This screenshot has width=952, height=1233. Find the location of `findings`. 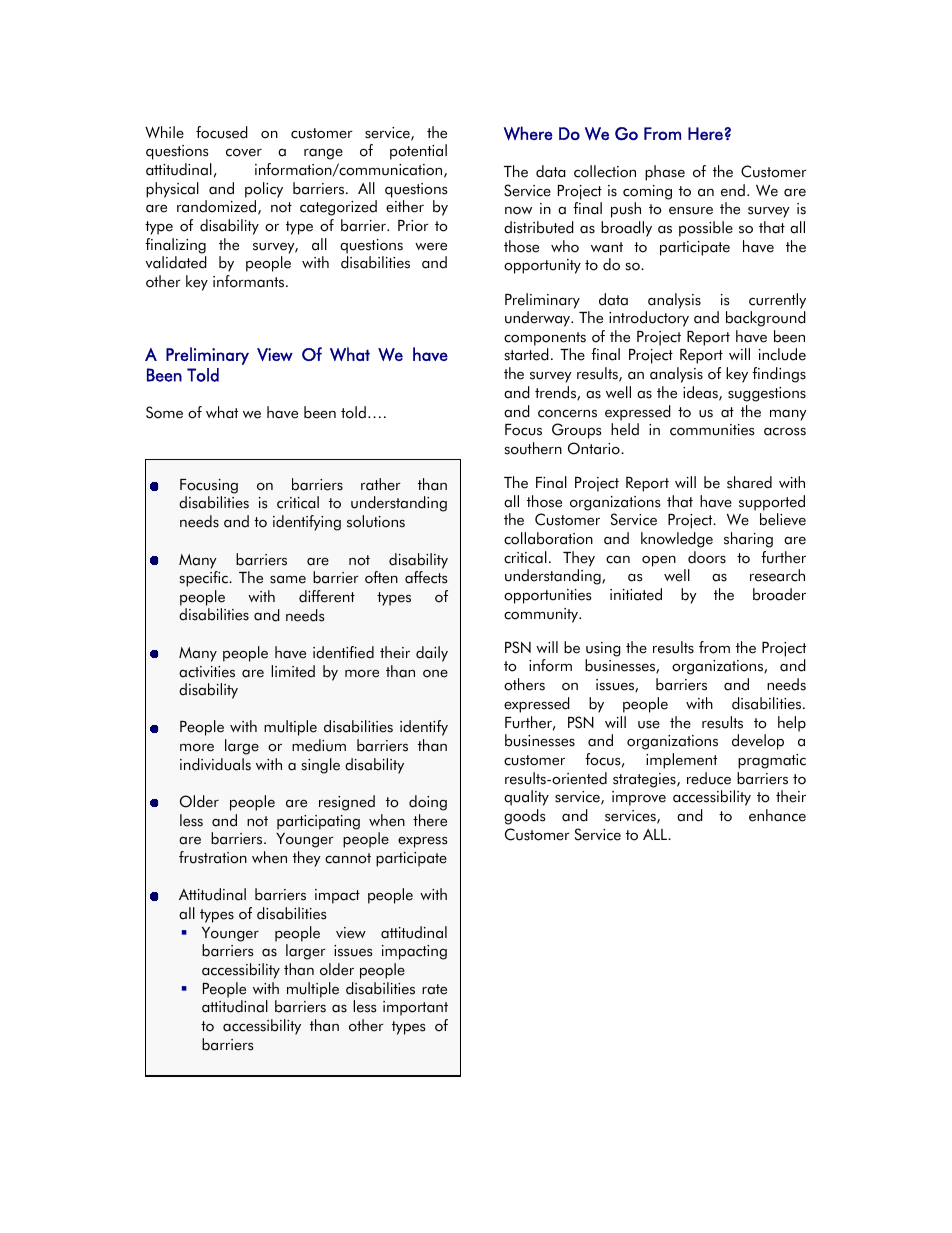

findings is located at coordinates (779, 375).
